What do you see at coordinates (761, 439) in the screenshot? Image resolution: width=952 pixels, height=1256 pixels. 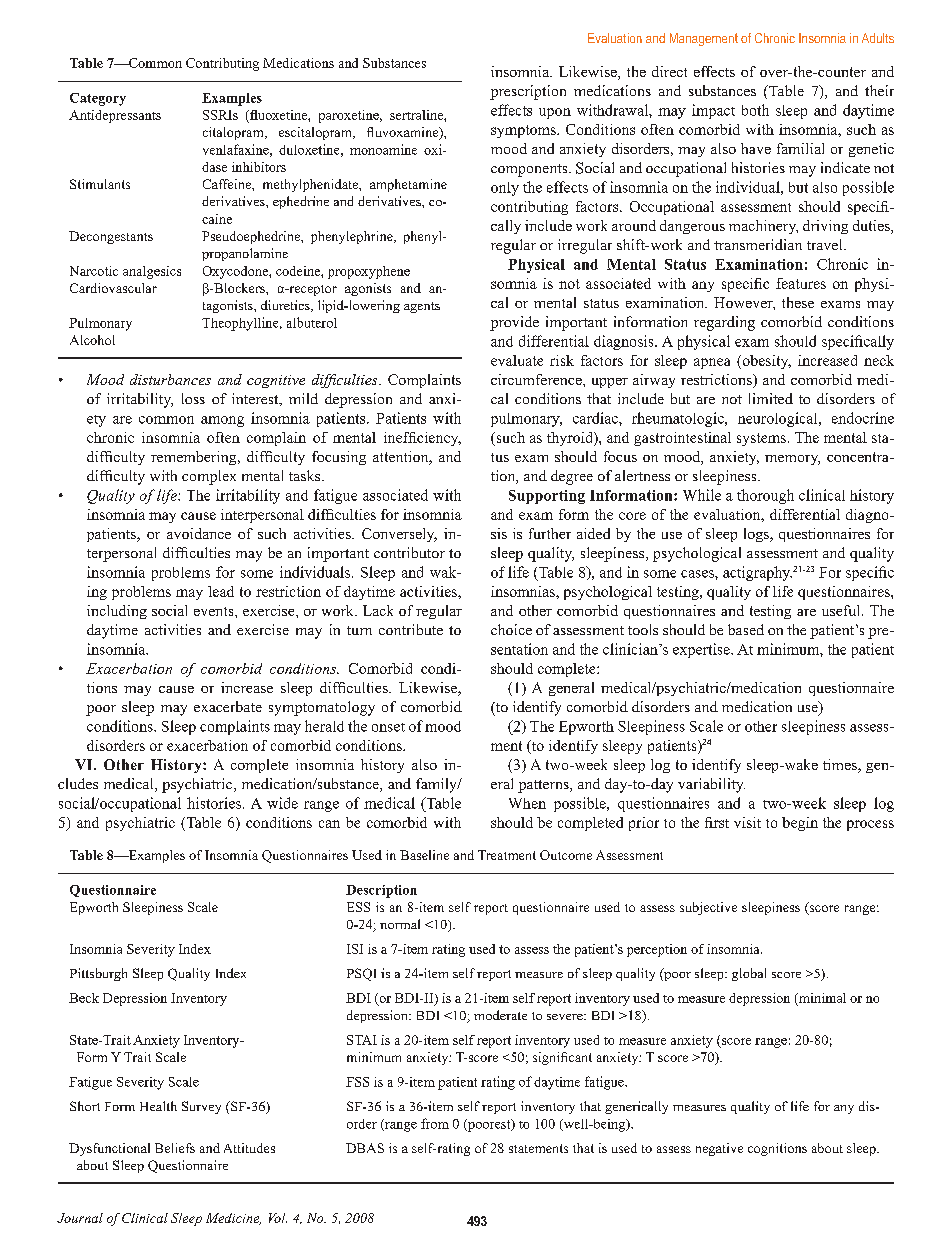 I see `systems` at bounding box center [761, 439].
